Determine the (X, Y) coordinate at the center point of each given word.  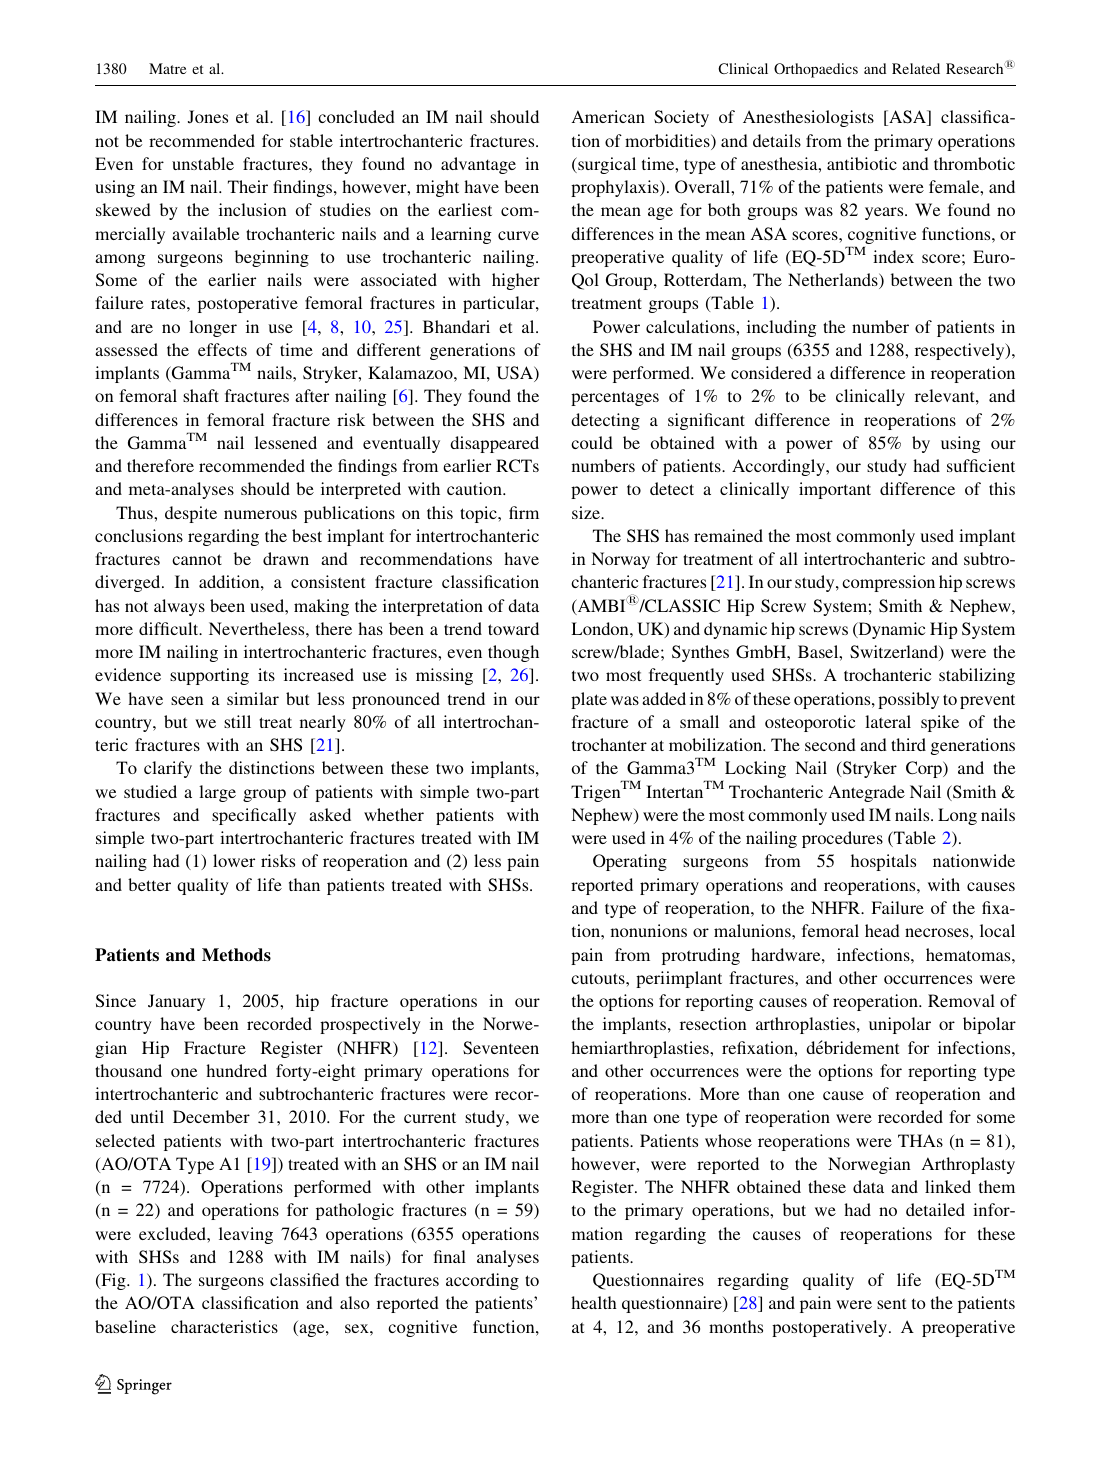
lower (234, 860)
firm (524, 512)
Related (916, 68)
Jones (208, 117)
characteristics (224, 1326)
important (835, 490)
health (594, 1302)
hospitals (883, 862)
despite (191, 514)
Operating (630, 862)
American (608, 116)
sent (891, 1303)
